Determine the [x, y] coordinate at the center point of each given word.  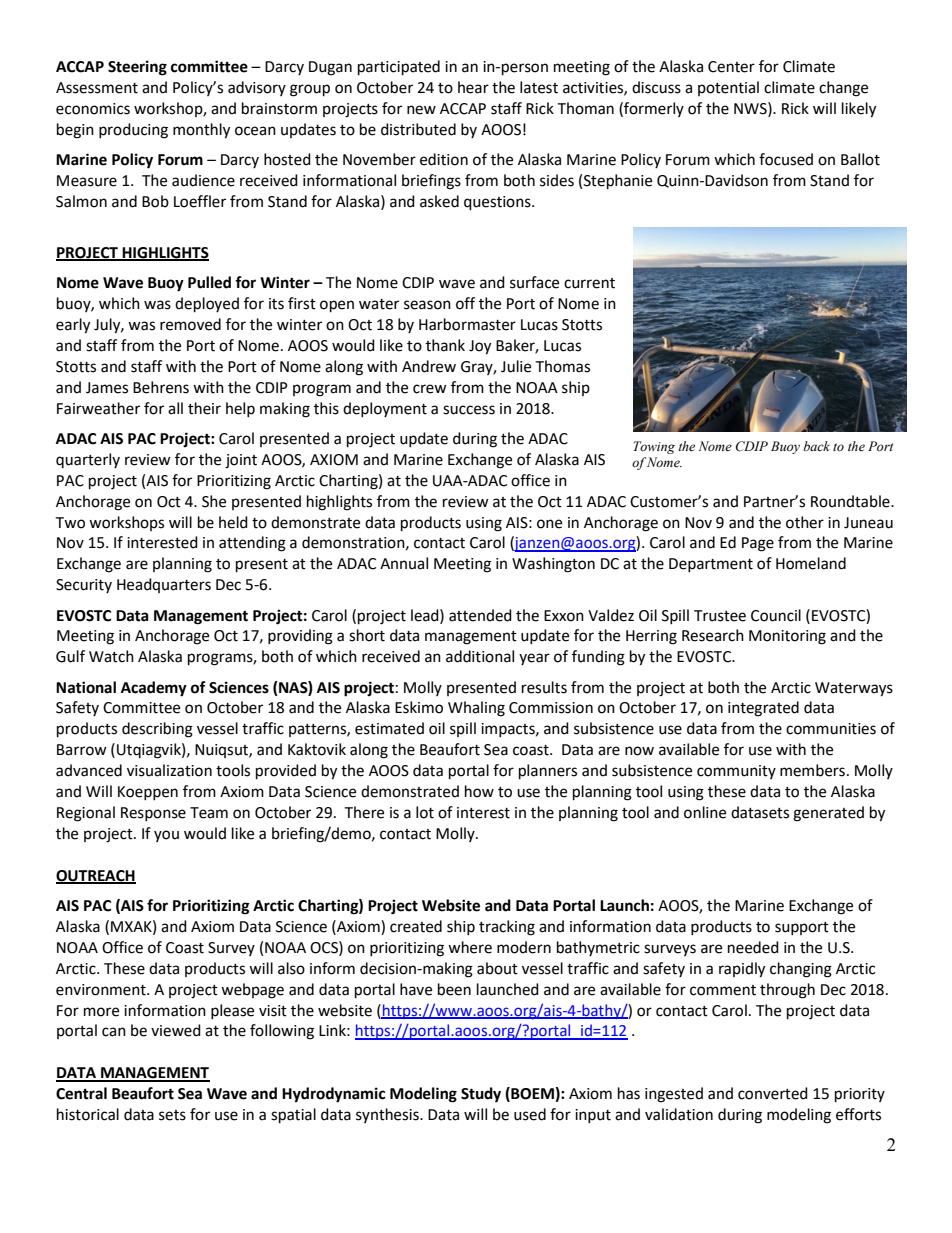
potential [728, 88]
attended [480, 615]
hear [473, 87]
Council [776, 615]
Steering [137, 68]
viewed [176, 1030]
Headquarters [164, 585]
